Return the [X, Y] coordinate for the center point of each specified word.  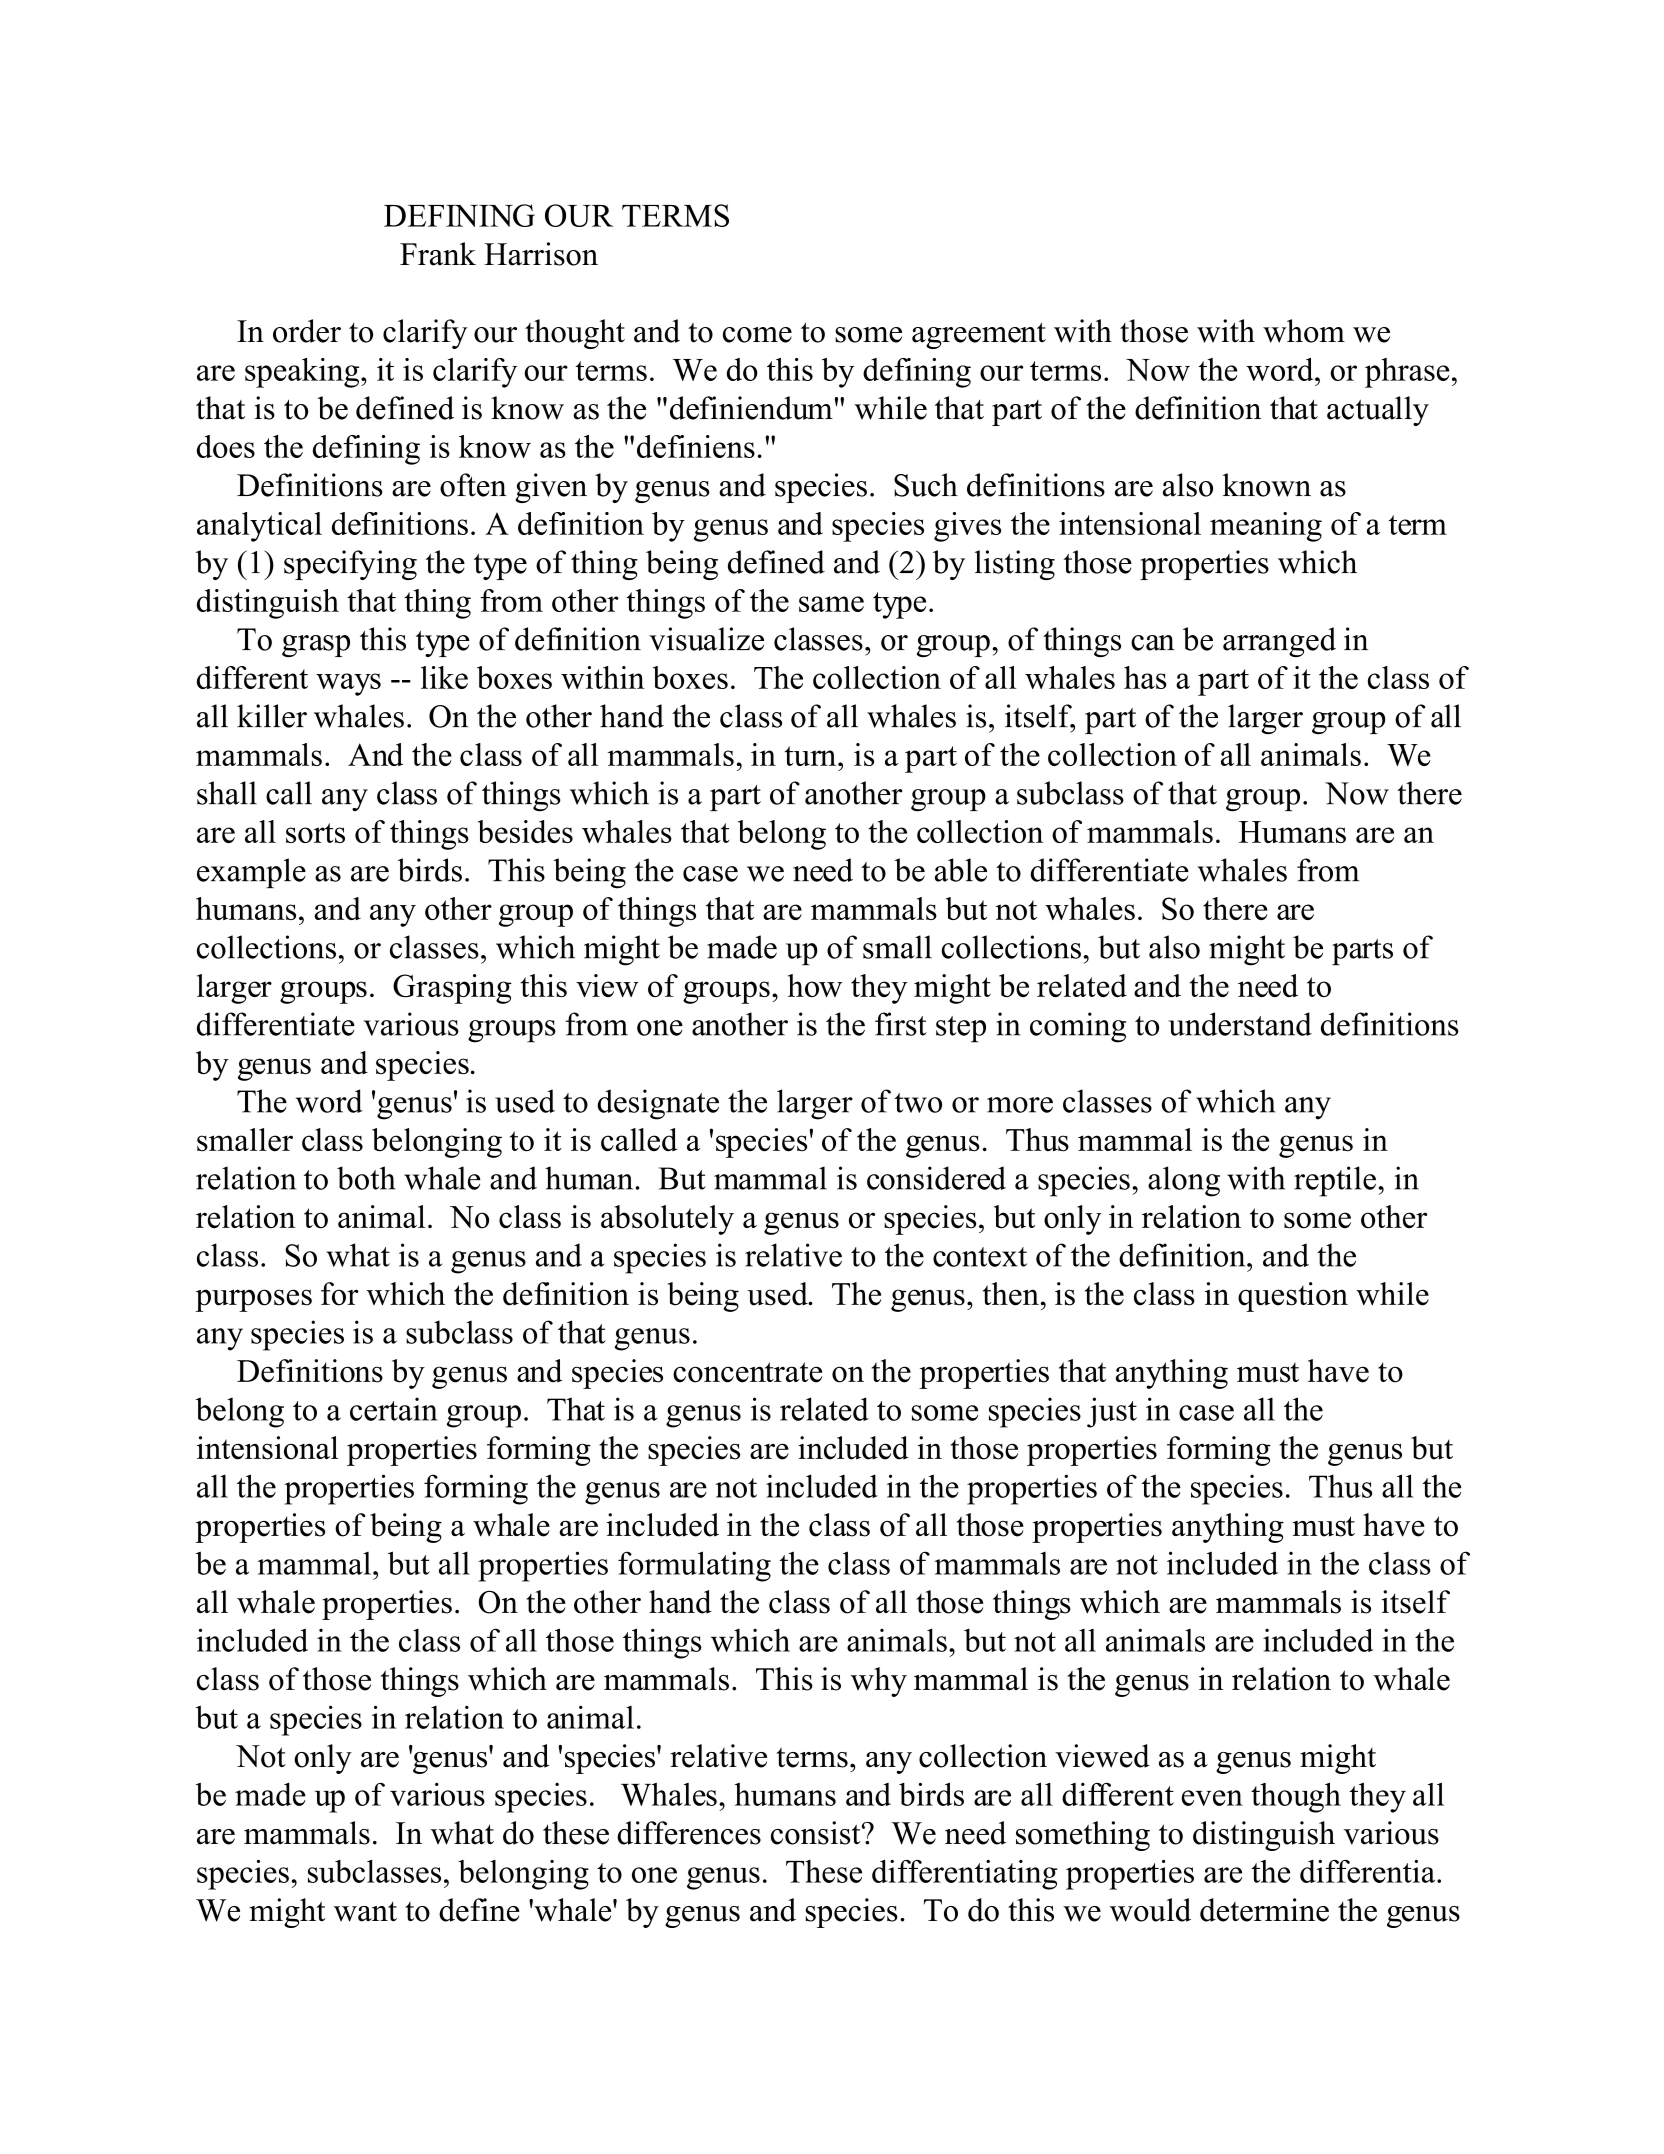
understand [1240, 1024]
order [307, 331]
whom [1304, 331]
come [757, 335]
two [918, 1103]
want [365, 1912]
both [366, 1178]
